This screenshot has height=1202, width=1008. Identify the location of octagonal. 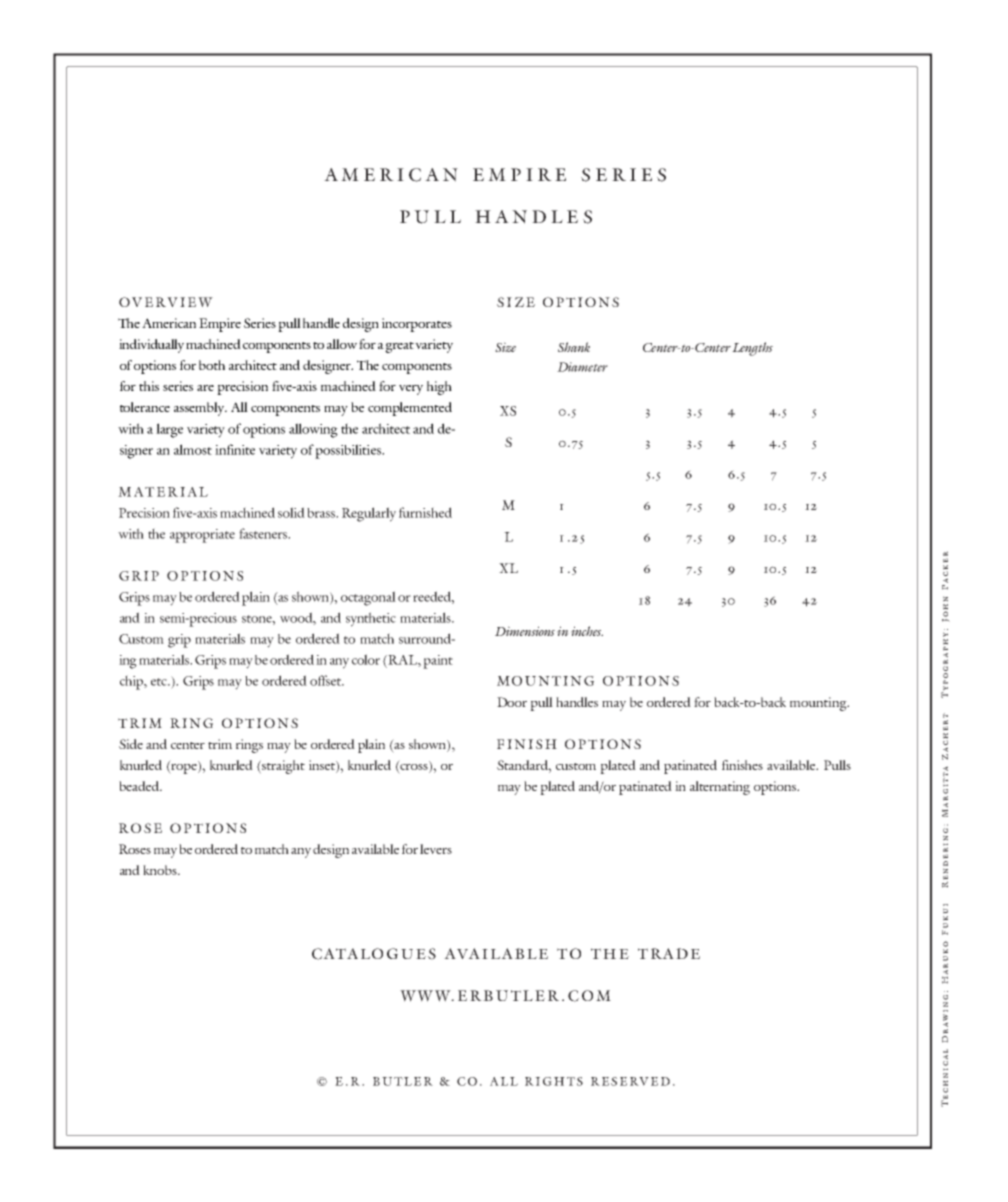
(368, 598).
